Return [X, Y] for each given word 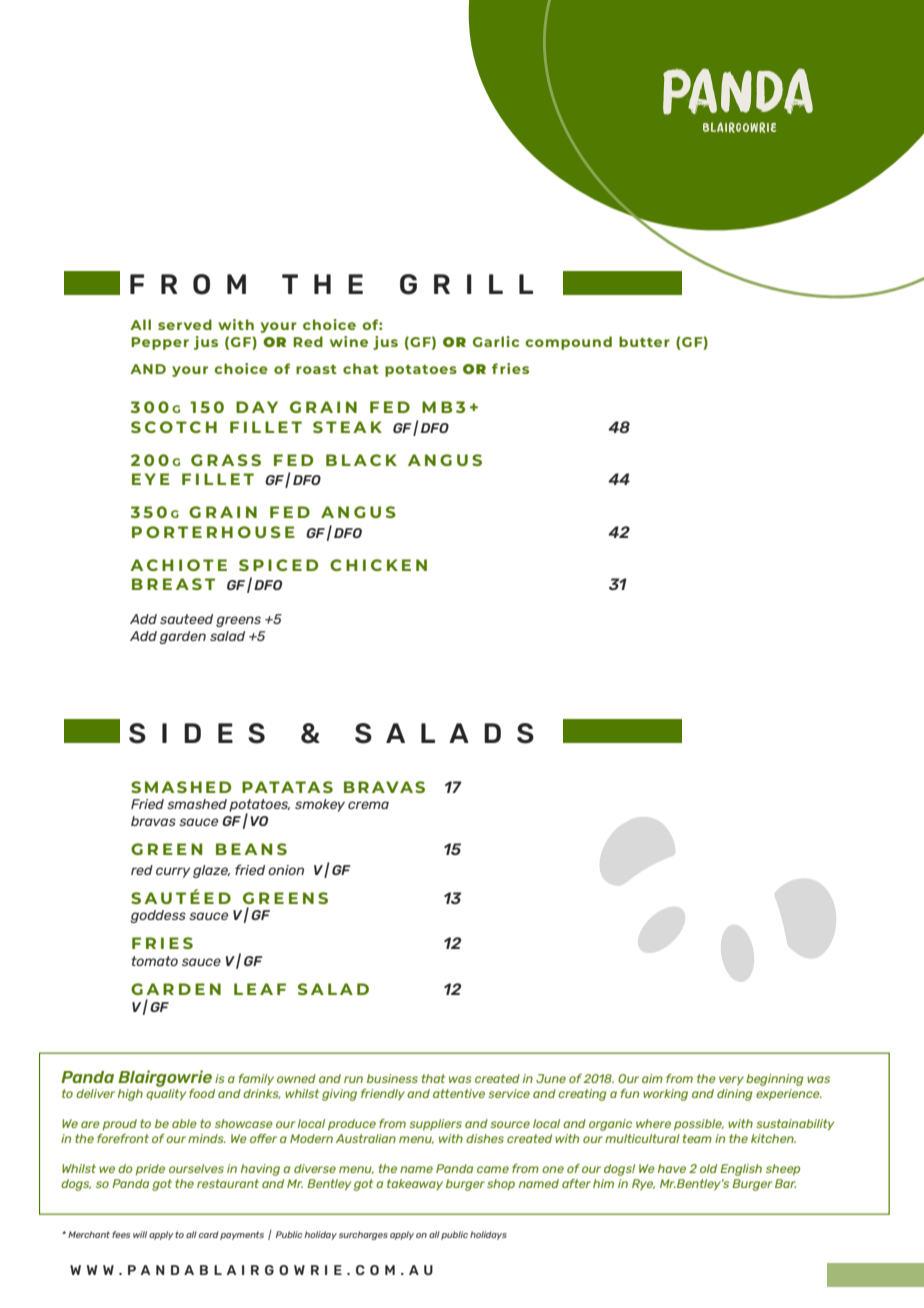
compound [568, 343]
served [185, 324]
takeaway [415, 1185]
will [140, 1234]
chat [361, 368]
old [708, 1168]
